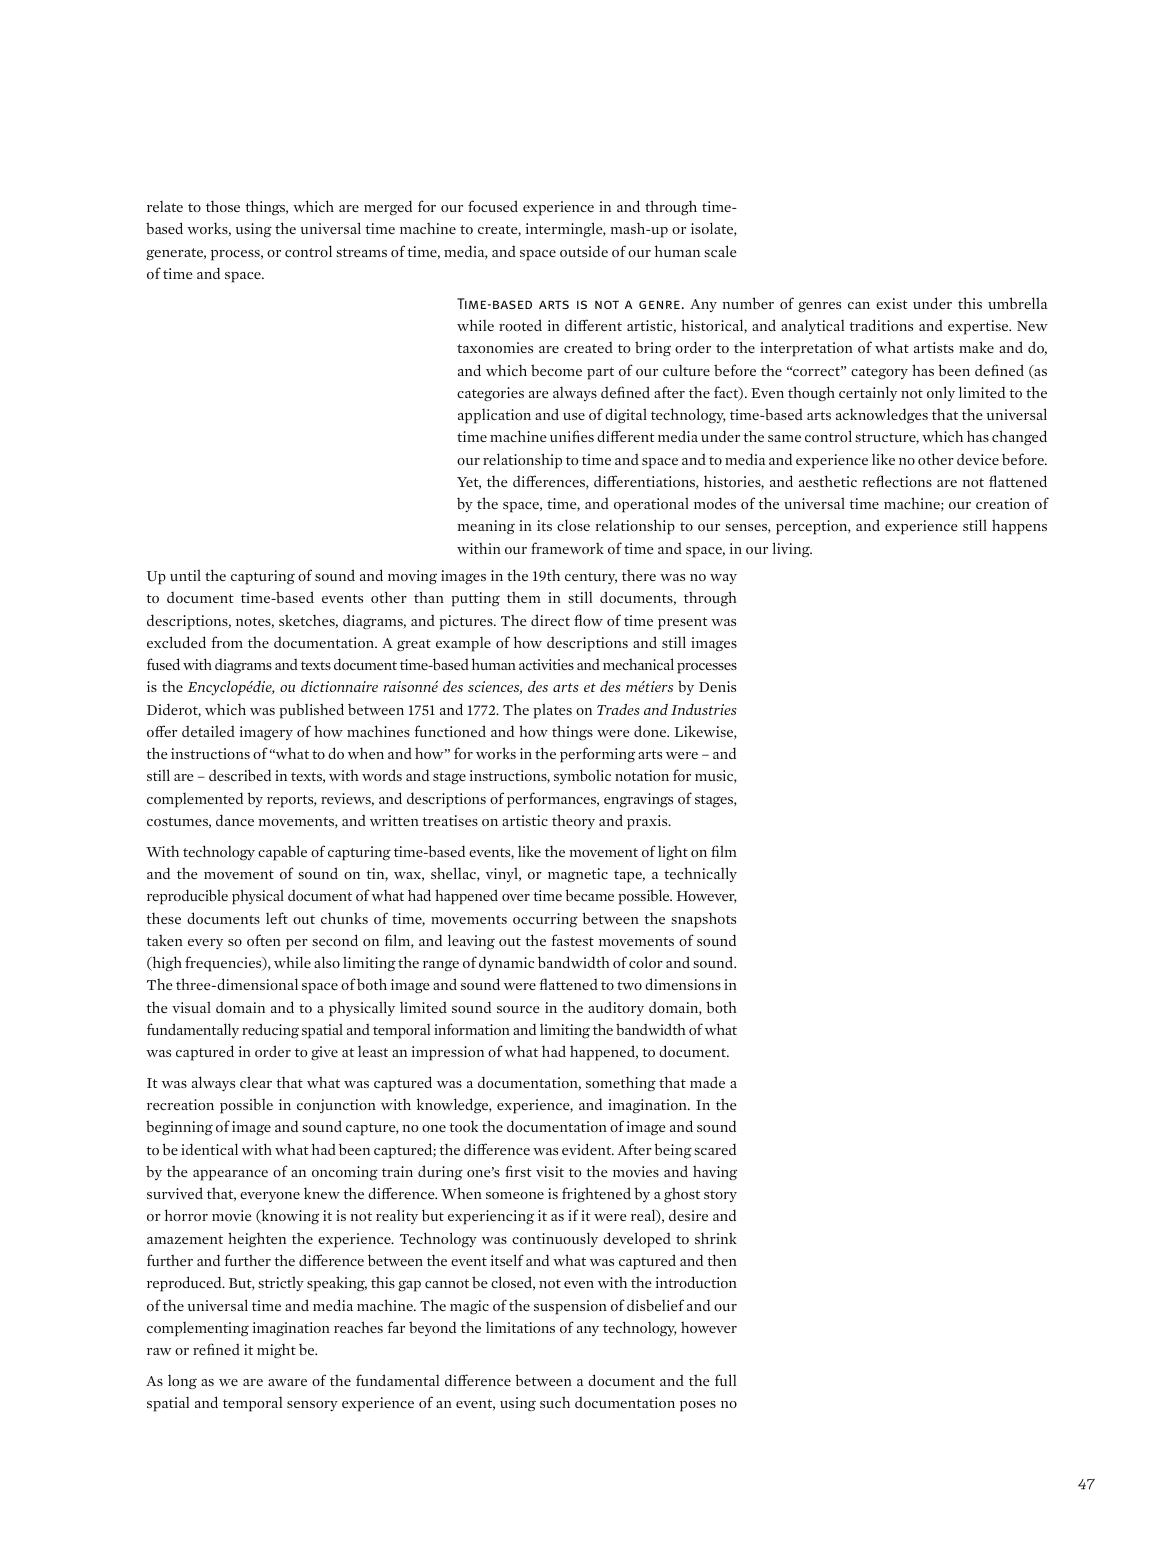  What do you see at coordinates (584, 251) in the screenshot?
I see `outside` at bounding box center [584, 251].
